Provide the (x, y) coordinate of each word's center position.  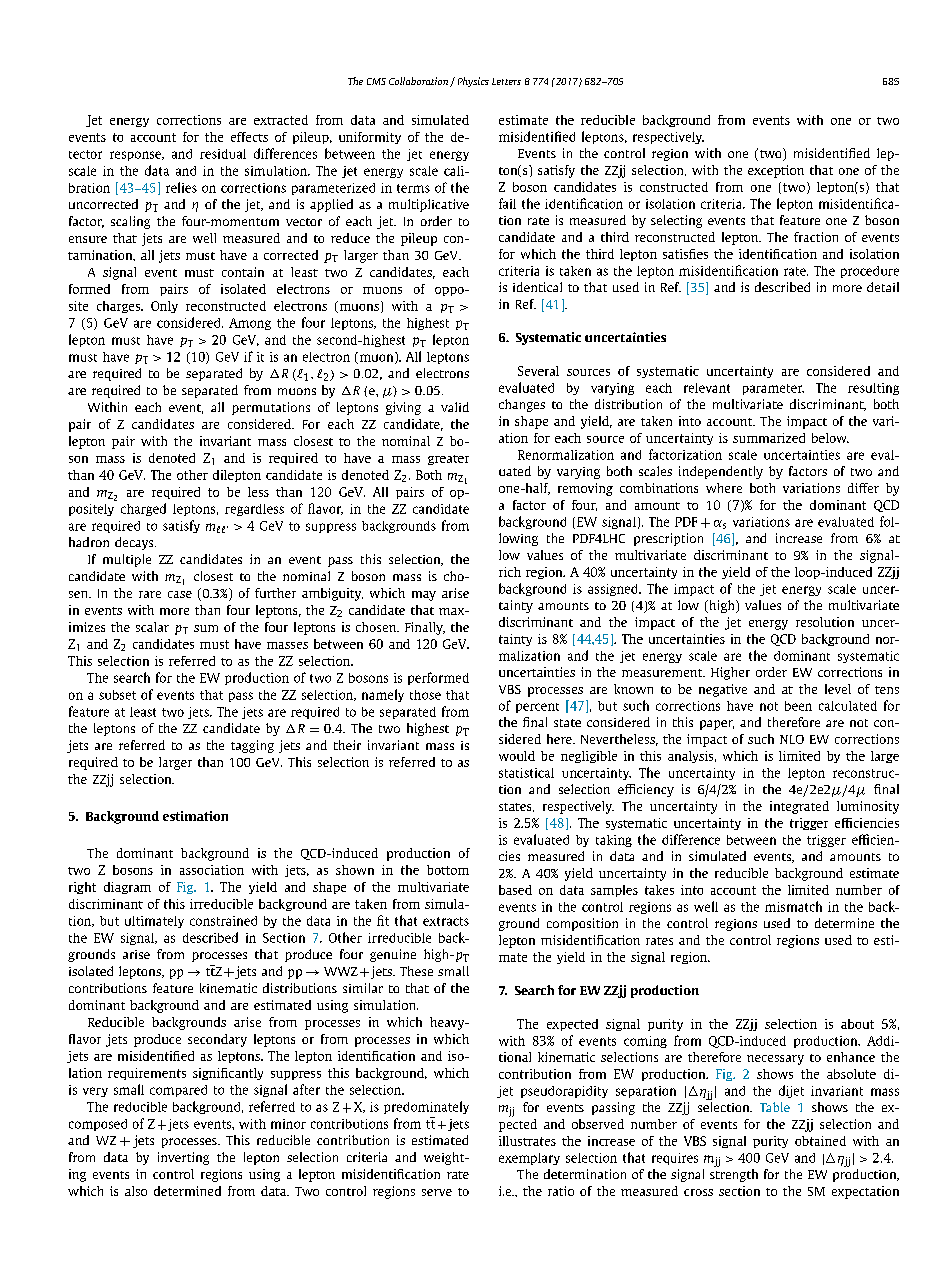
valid (455, 407)
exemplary (529, 1159)
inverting (183, 1158)
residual (223, 154)
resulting (873, 389)
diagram (127, 888)
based (515, 890)
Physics (473, 82)
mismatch (793, 906)
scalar (152, 627)
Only (164, 307)
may (424, 596)
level (838, 689)
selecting (676, 221)
